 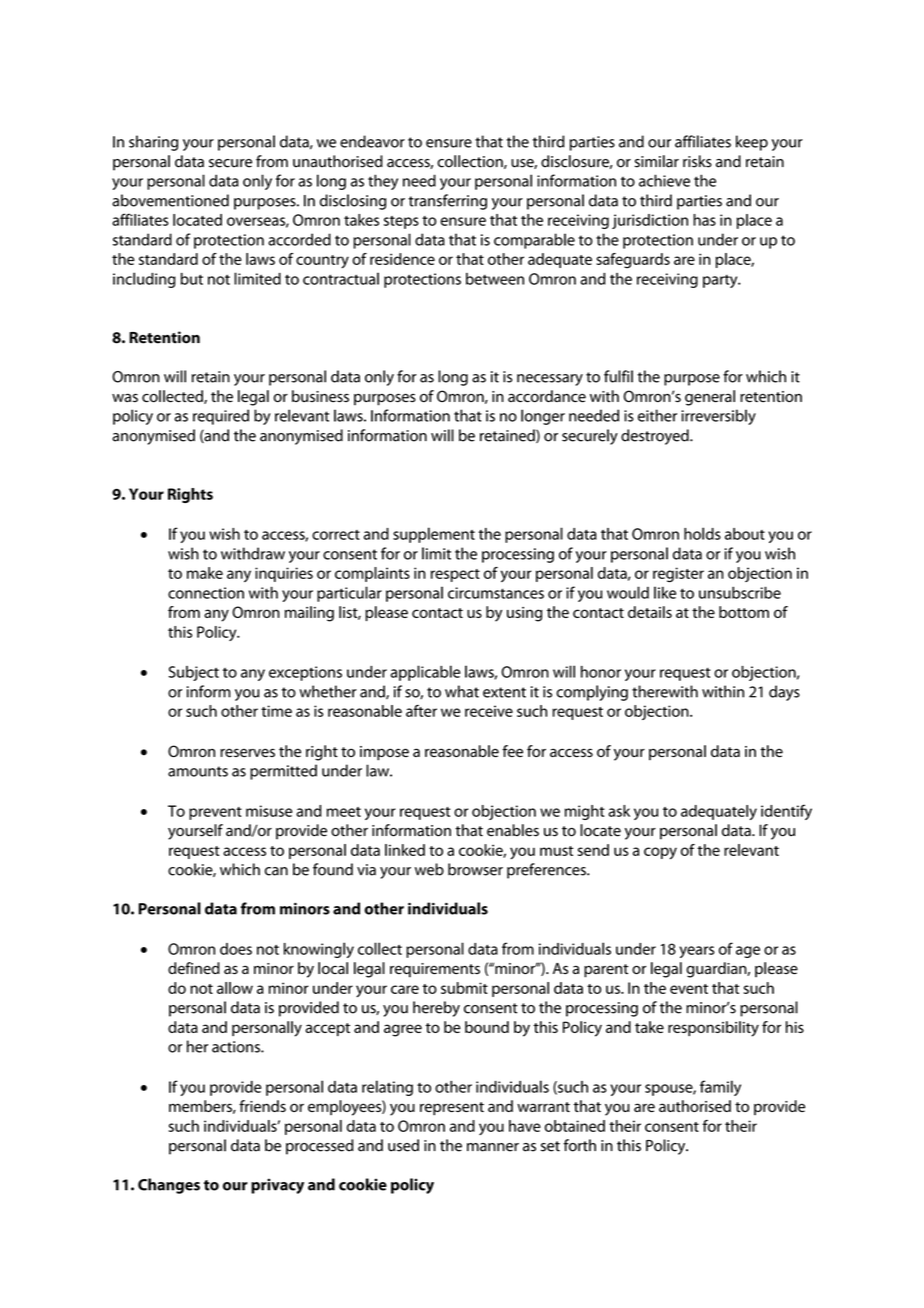 I want to click on abovementioned, so click(x=170, y=200).
